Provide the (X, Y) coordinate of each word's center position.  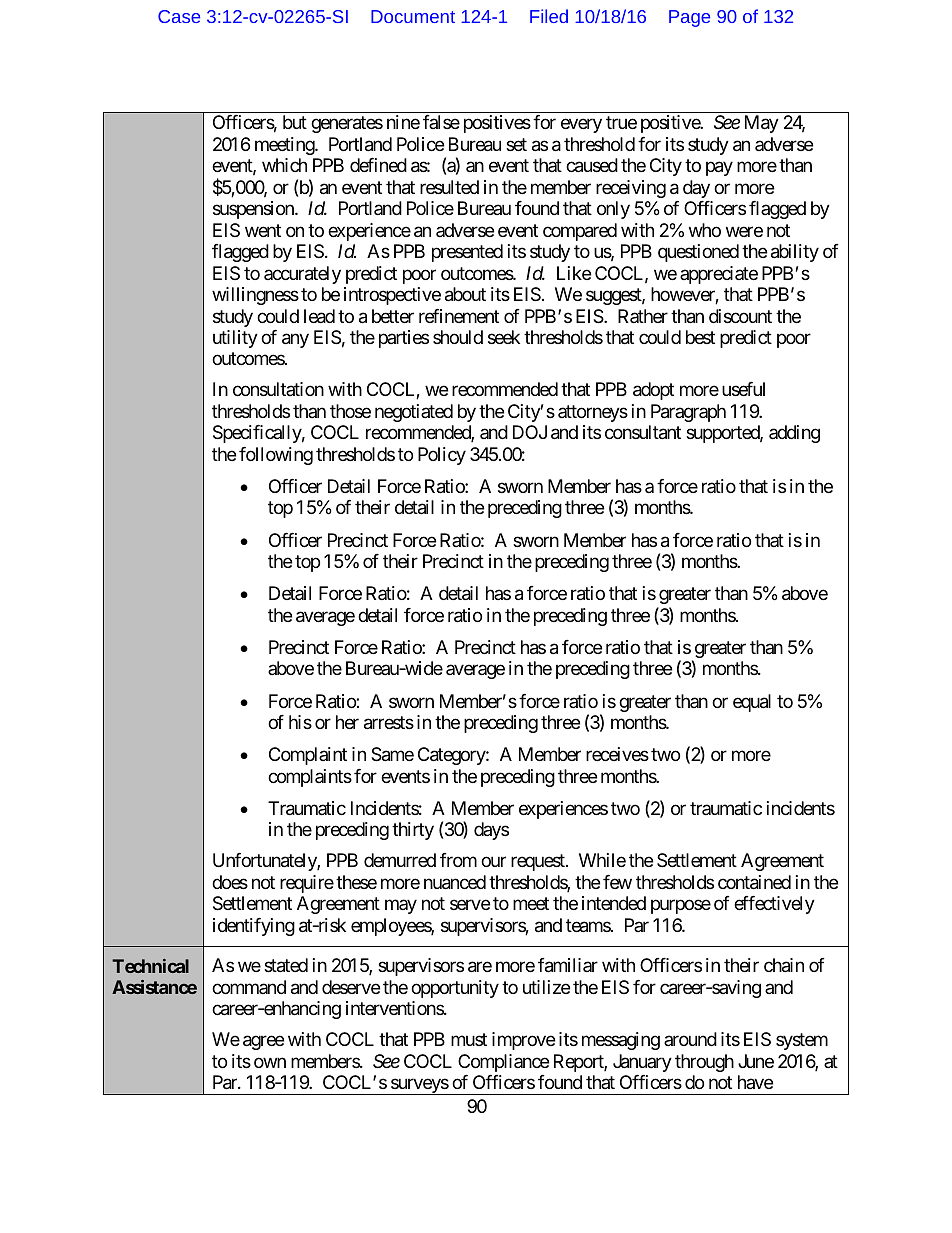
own (270, 1062)
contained (754, 882)
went (263, 230)
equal (752, 703)
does (230, 882)
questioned (698, 253)
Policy (442, 456)
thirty (413, 831)
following (276, 456)
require (307, 884)
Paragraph (688, 413)
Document (413, 16)
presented (467, 253)
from (458, 860)
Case (179, 16)
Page (689, 18)
